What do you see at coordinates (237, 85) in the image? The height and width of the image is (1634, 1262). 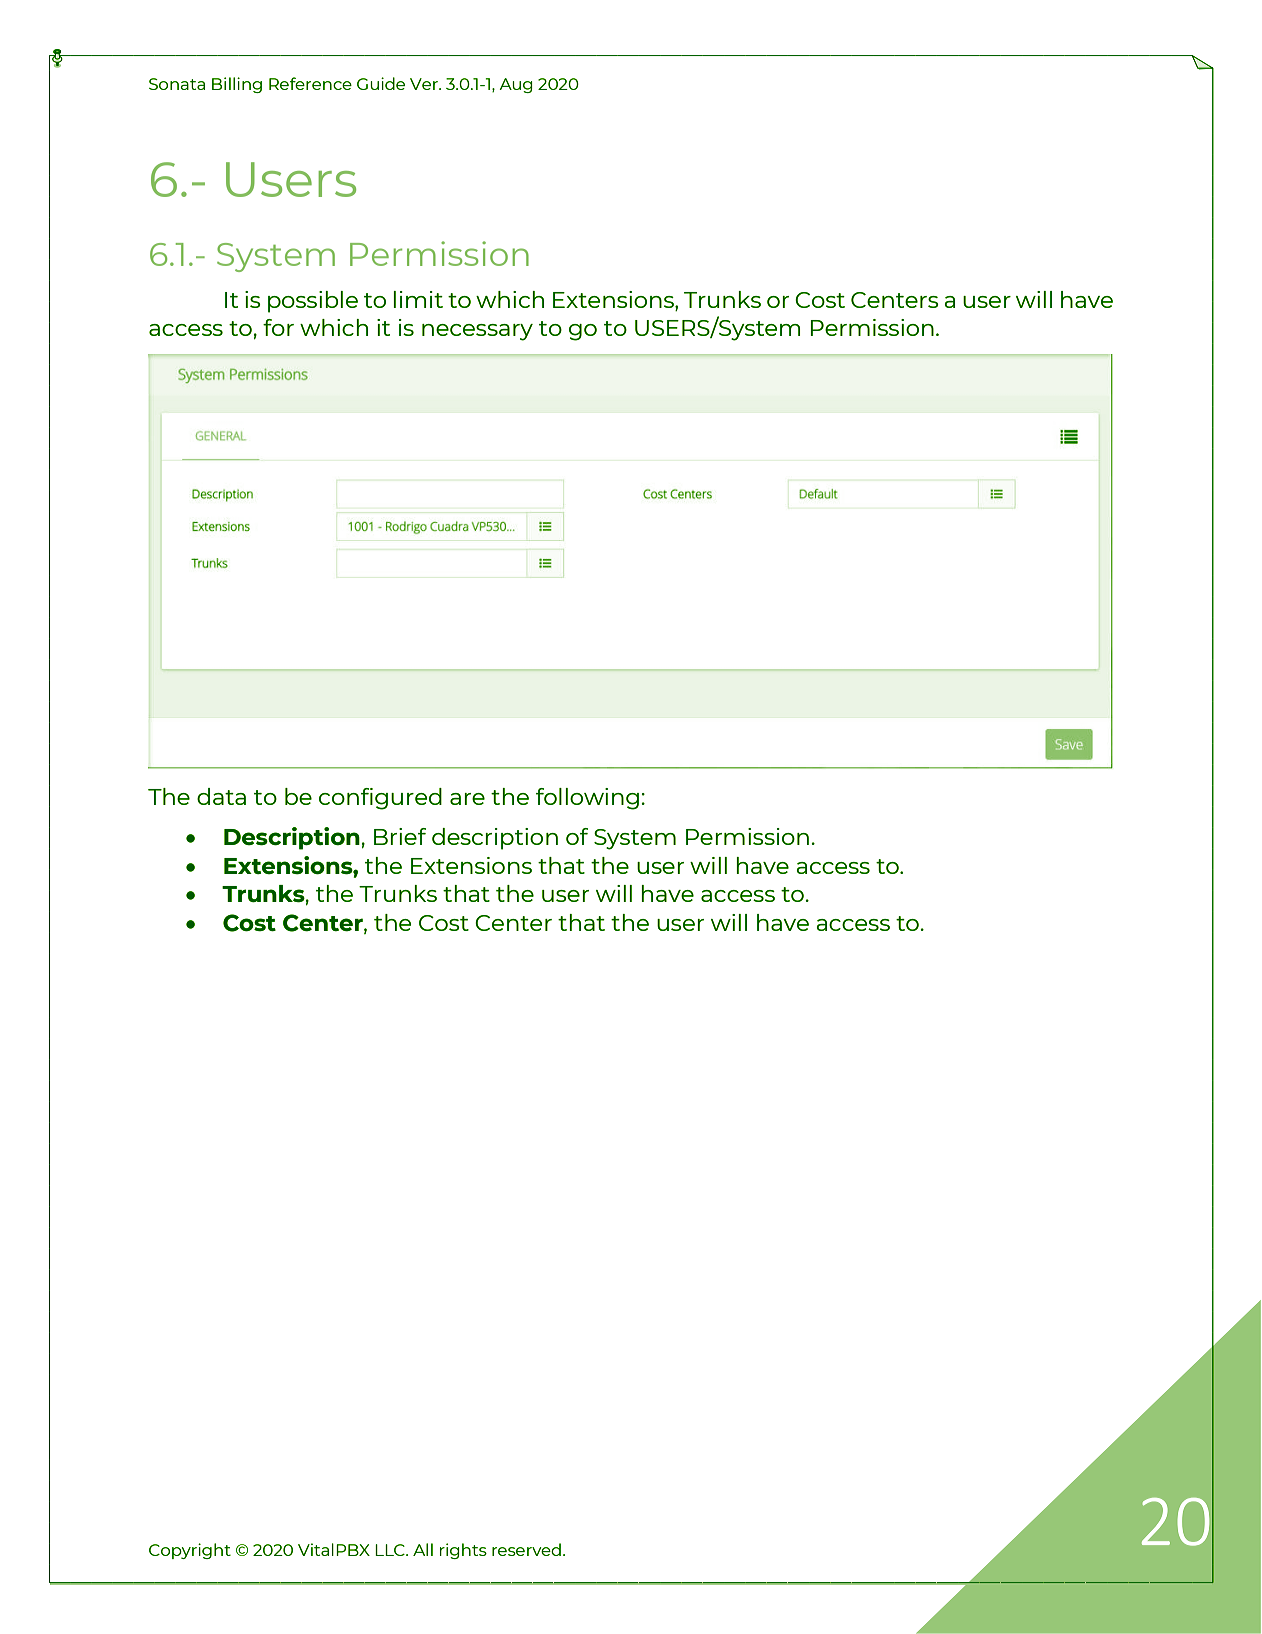 I see `Billing` at bounding box center [237, 85].
